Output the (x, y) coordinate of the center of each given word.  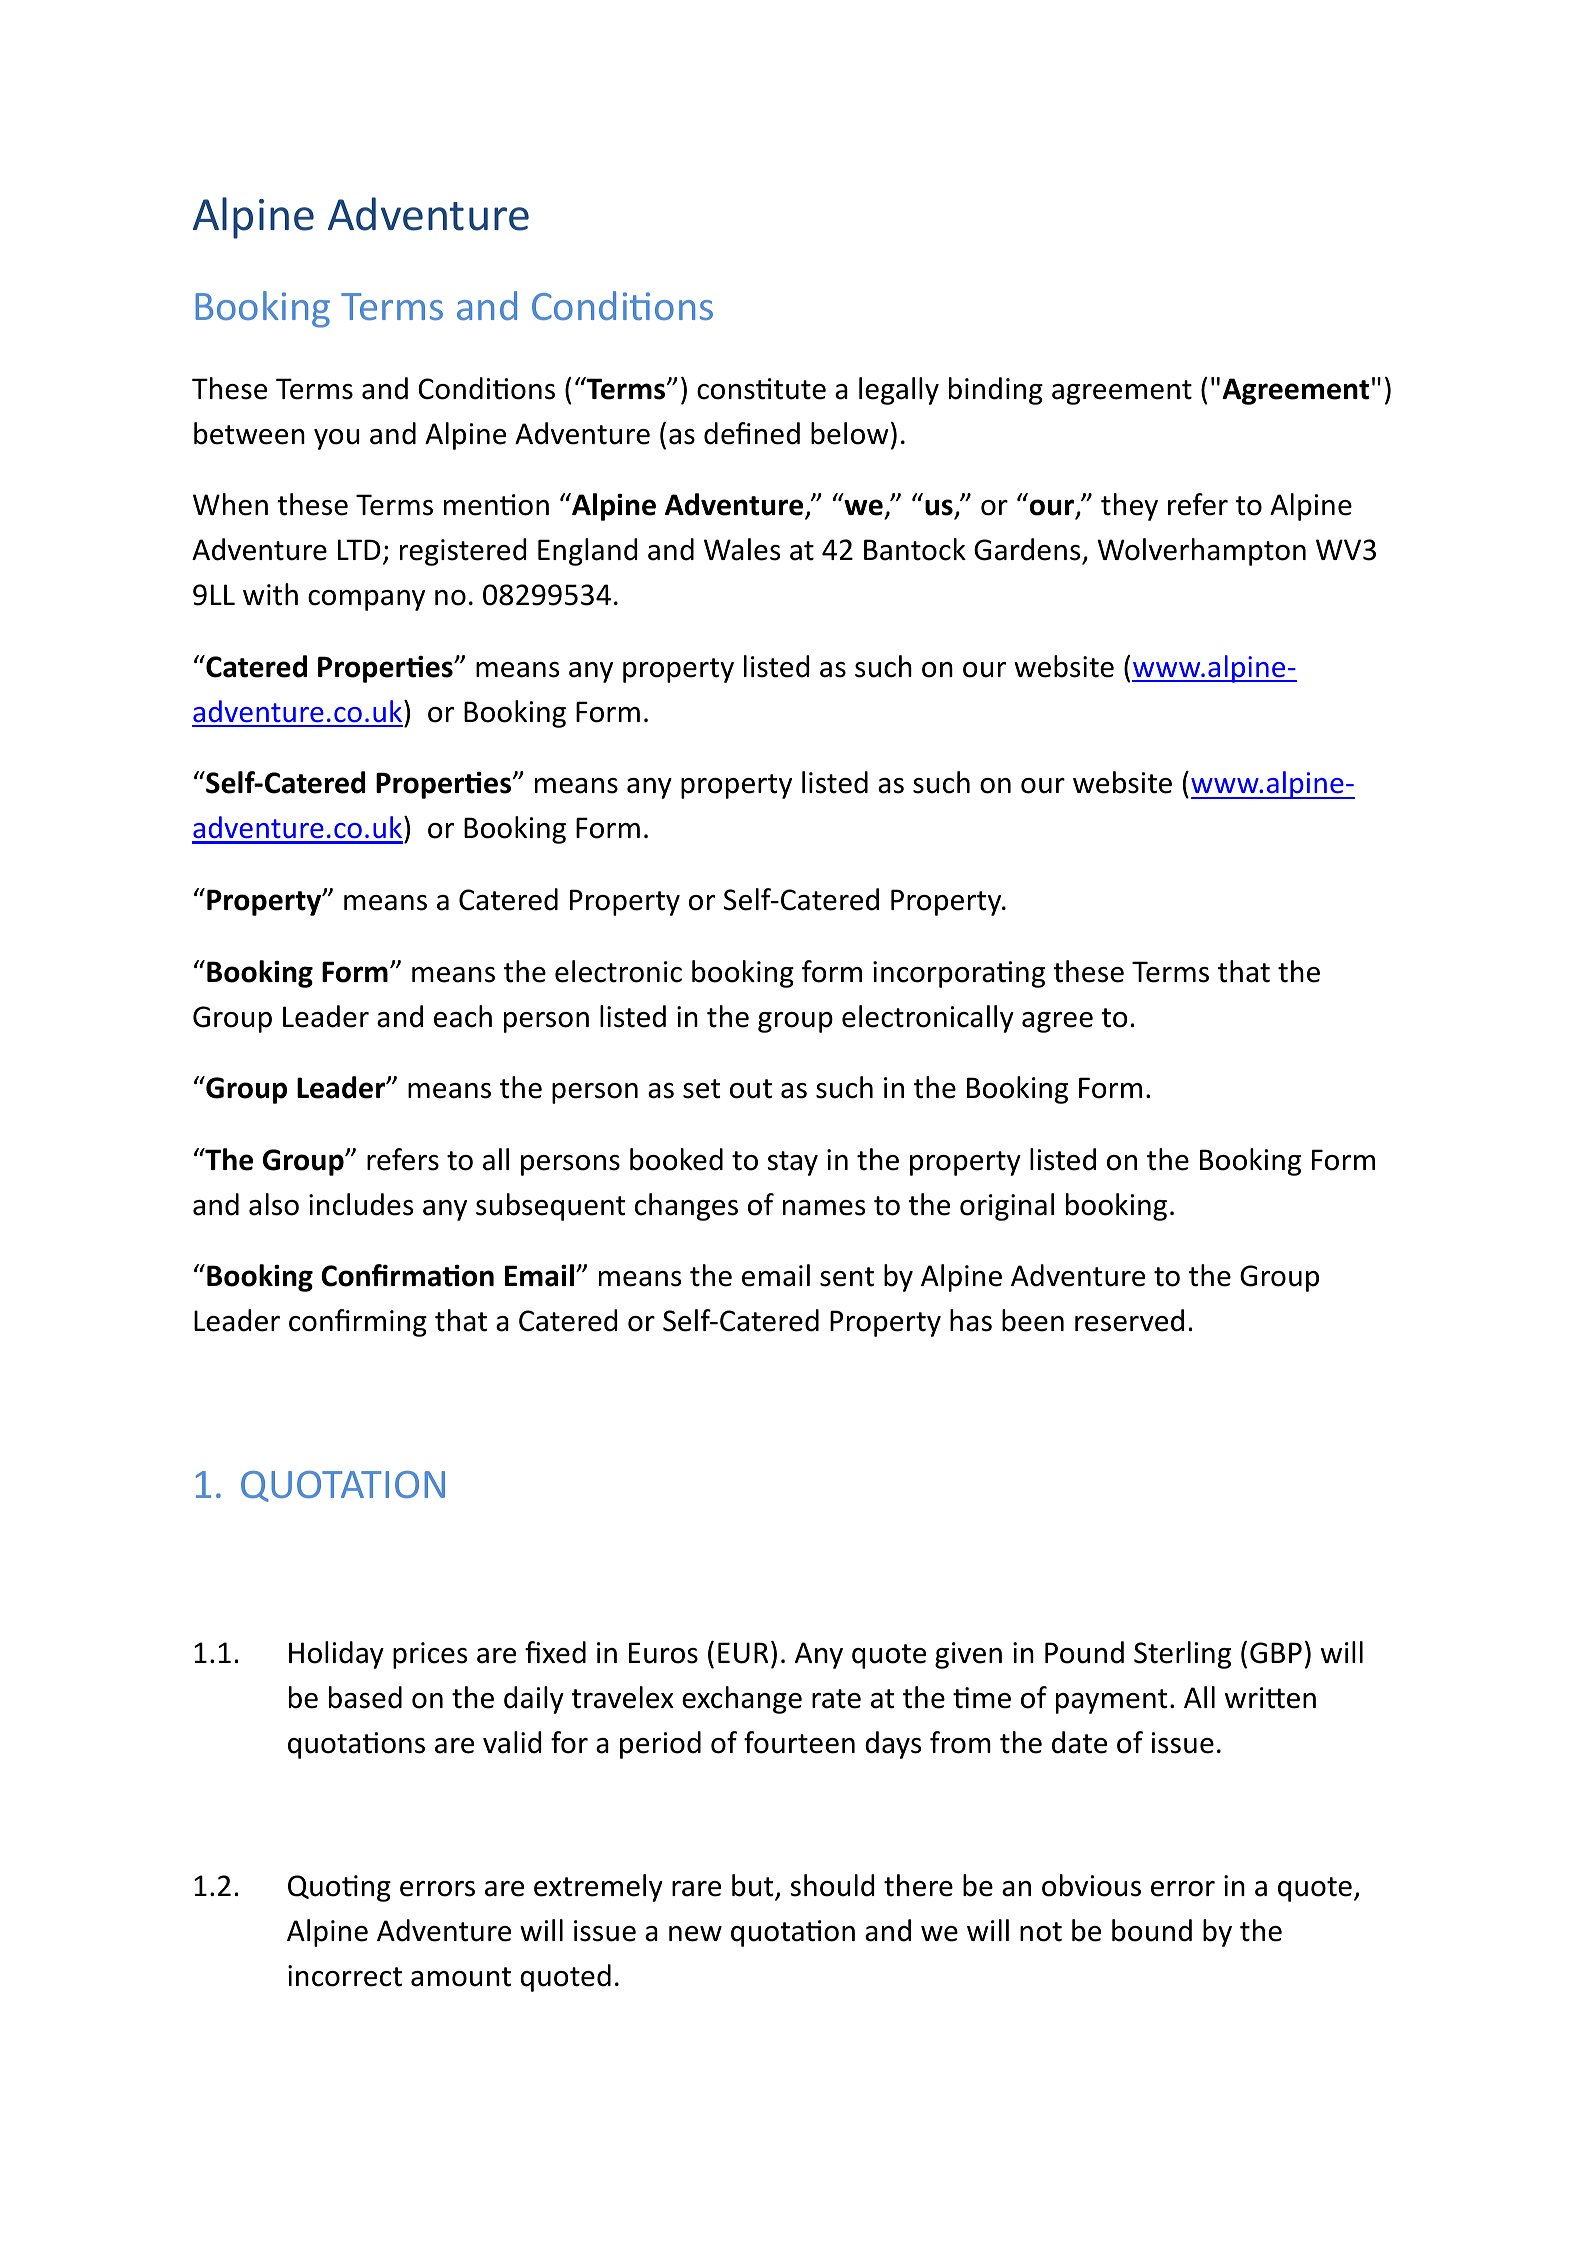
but (754, 1886)
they (1129, 507)
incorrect (345, 1976)
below (850, 433)
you (336, 439)
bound (1152, 1930)
